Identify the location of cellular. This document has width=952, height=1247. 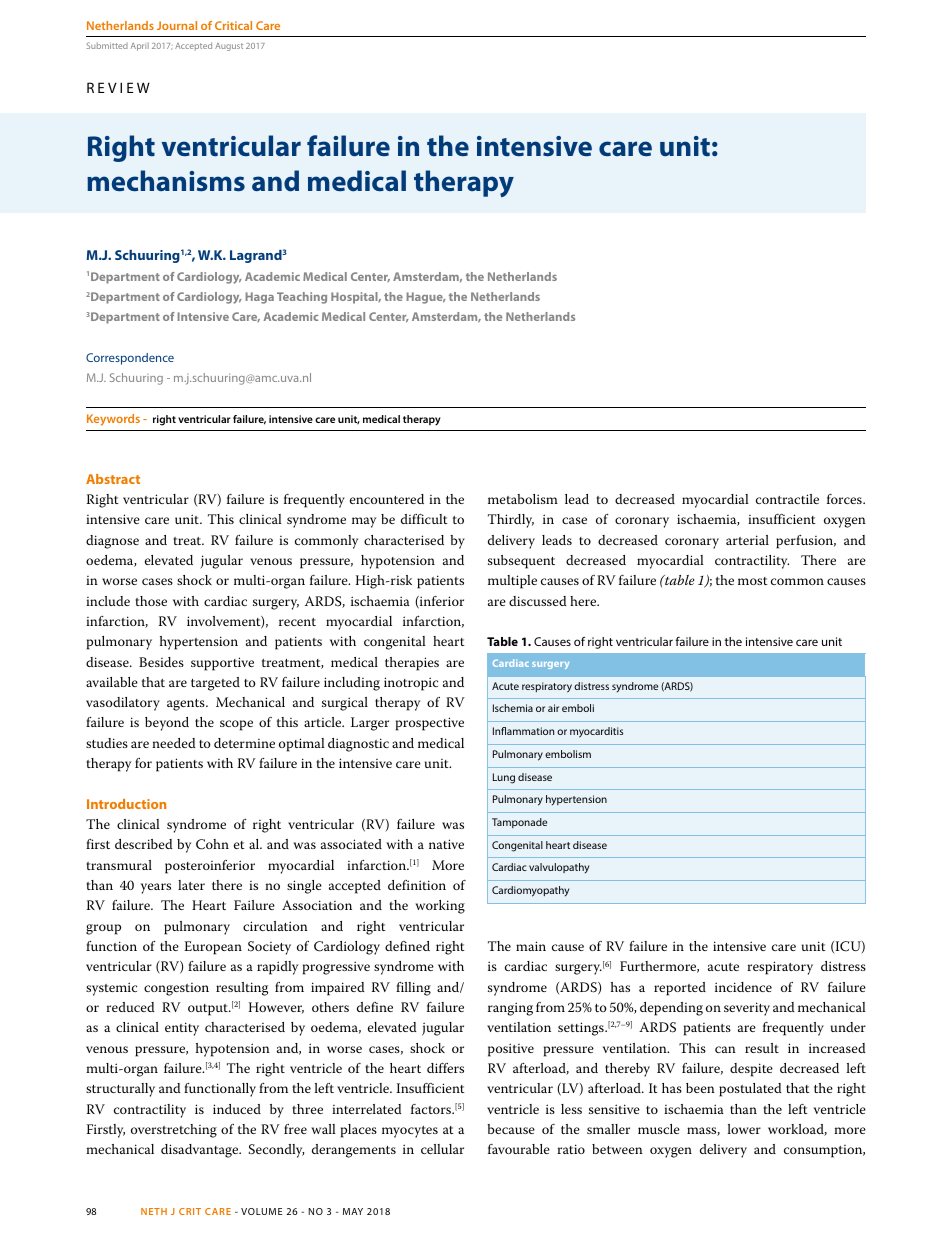
(442, 1149).
